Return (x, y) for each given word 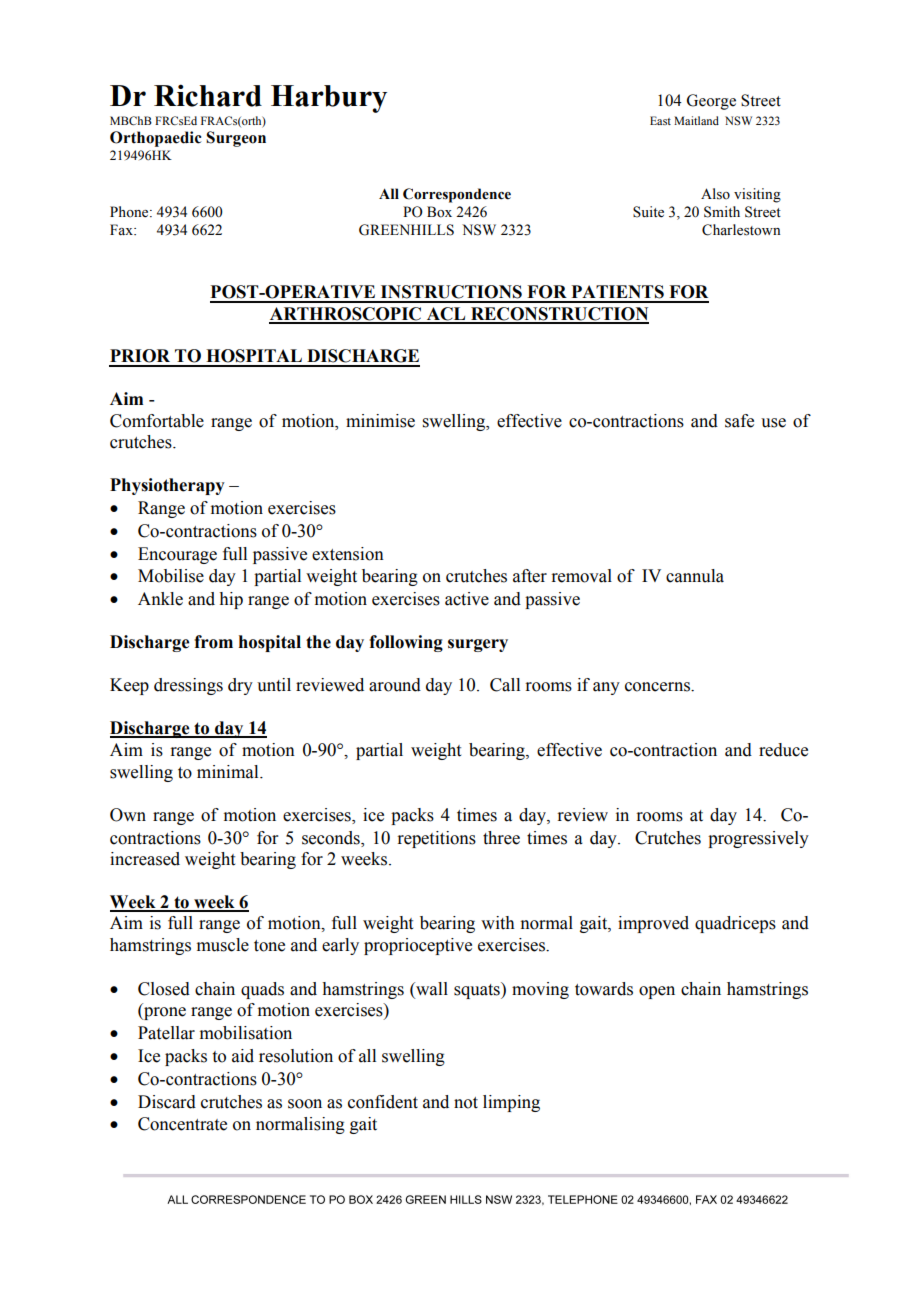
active (467, 599)
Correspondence (457, 195)
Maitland (696, 120)
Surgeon (236, 139)
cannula (695, 576)
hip (231, 600)
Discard (167, 1102)
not (466, 1103)
